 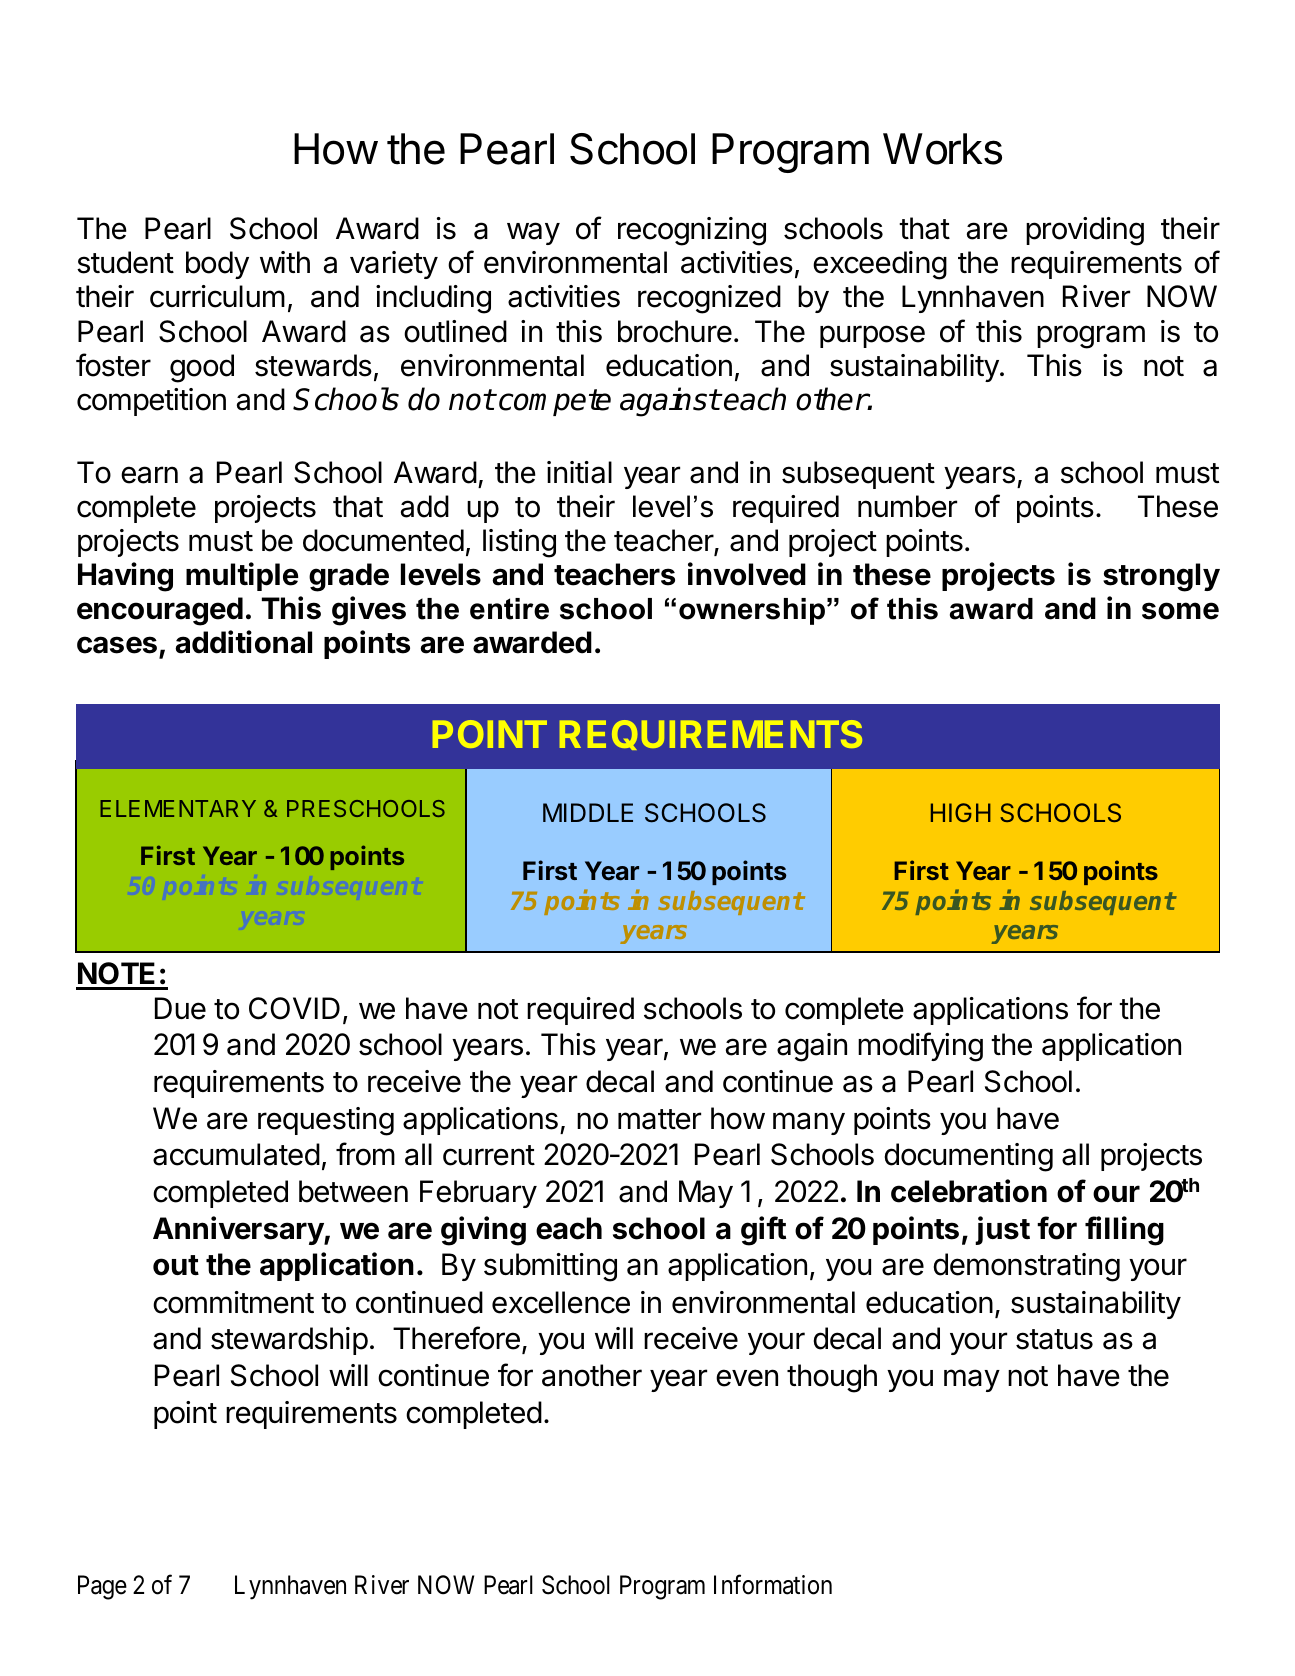 I want to click on body, so click(x=217, y=265).
